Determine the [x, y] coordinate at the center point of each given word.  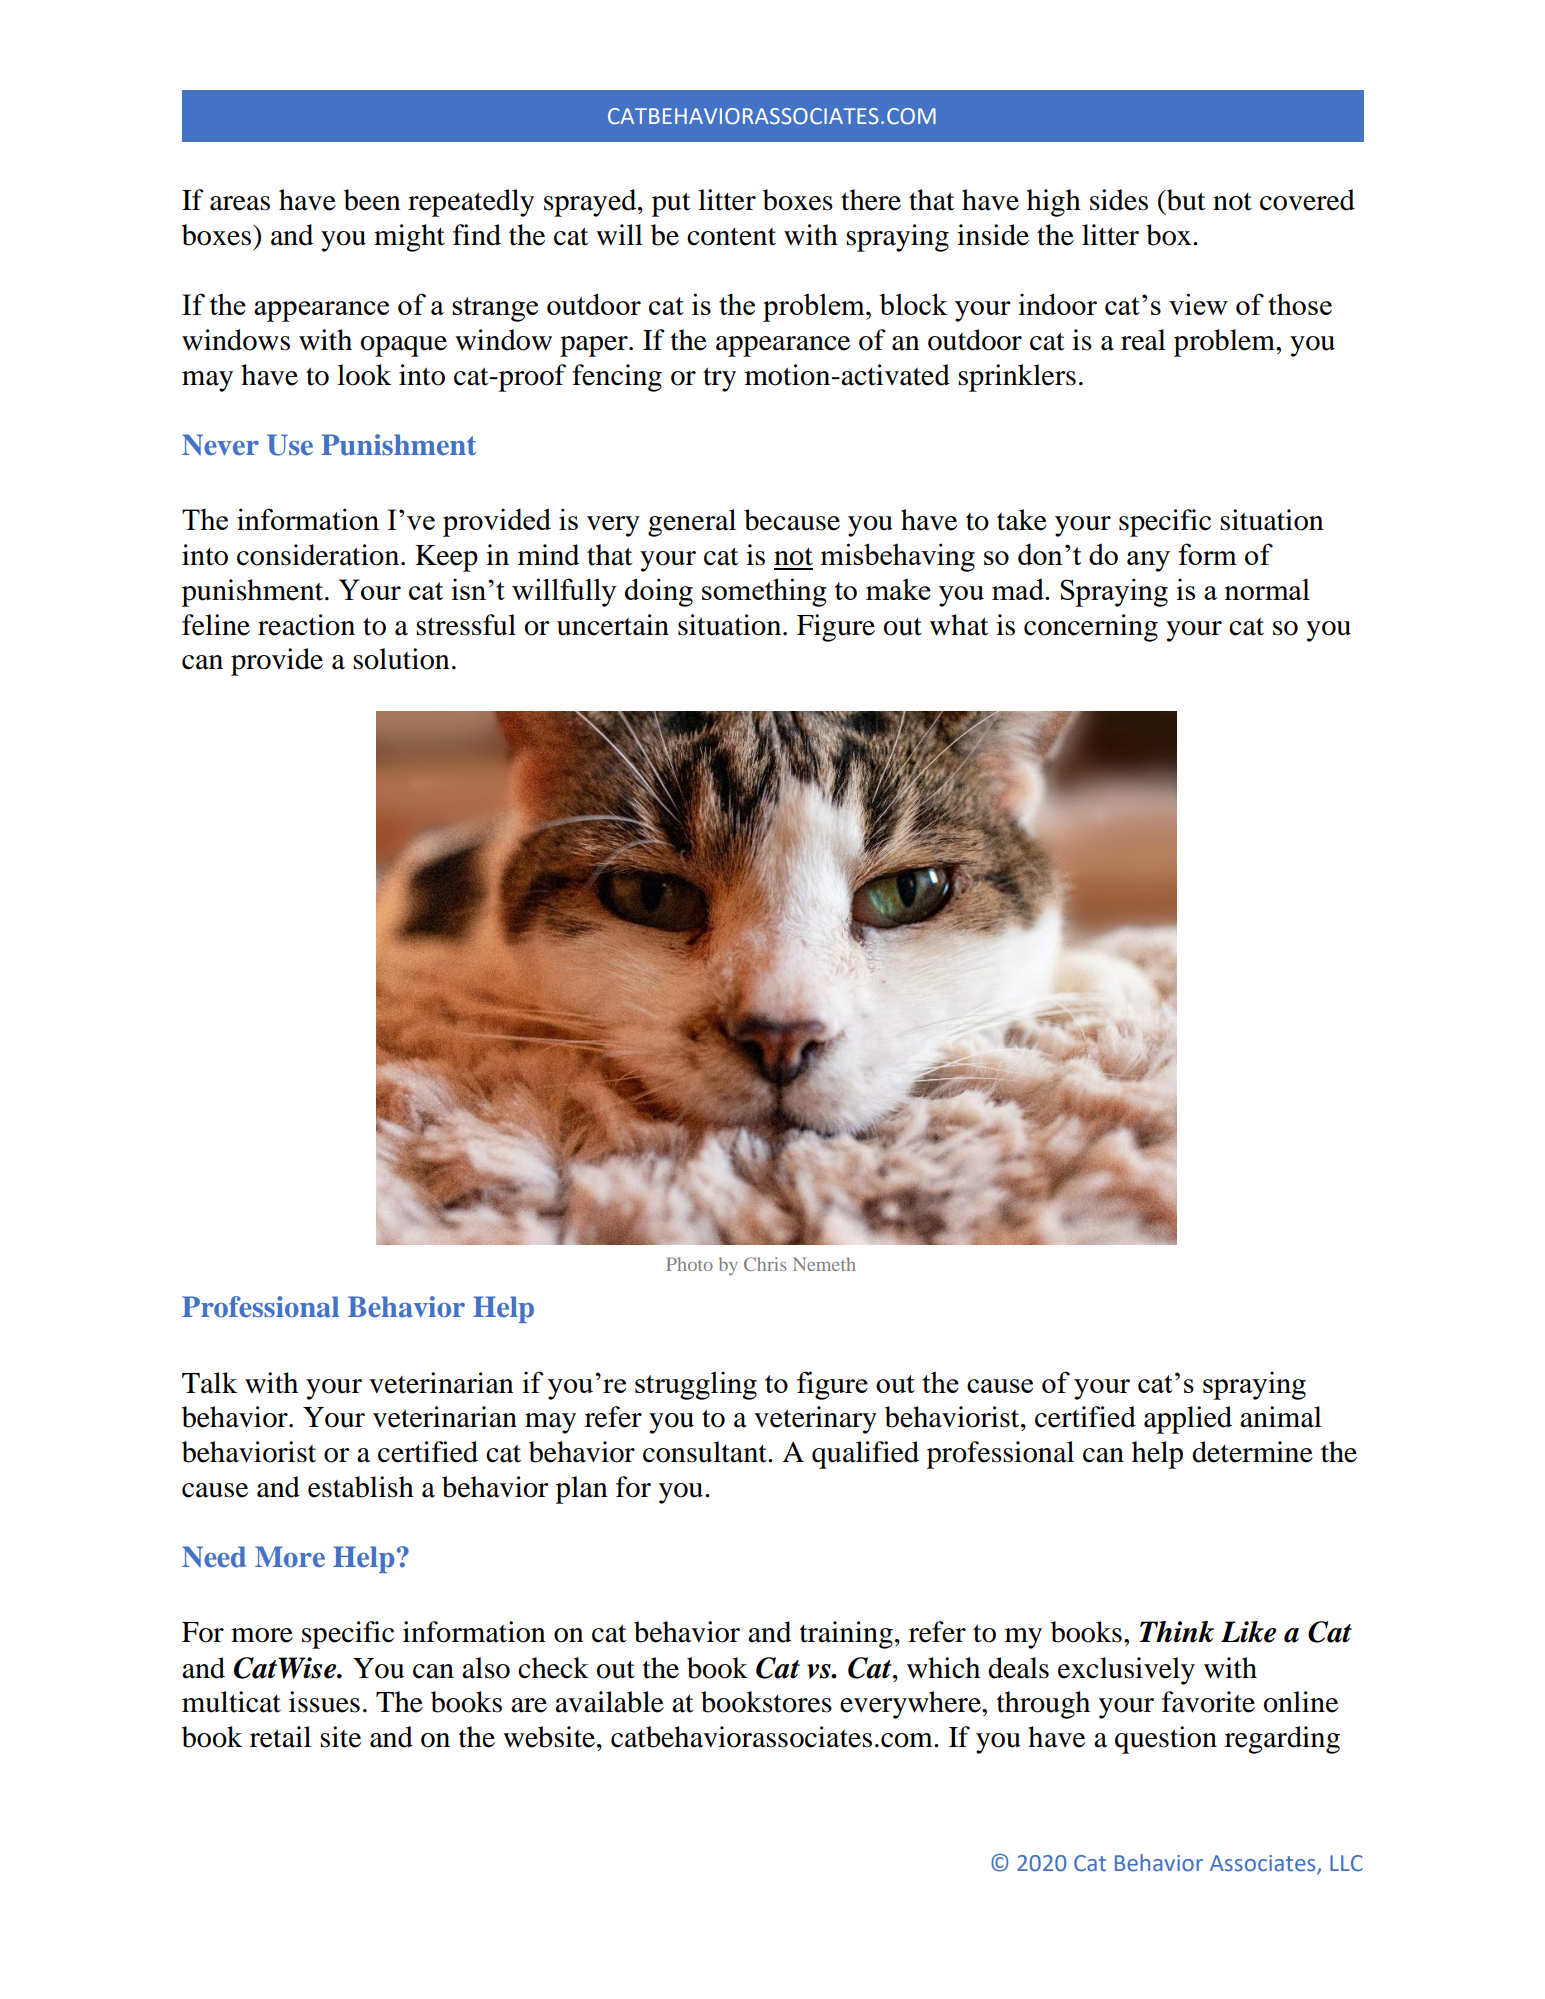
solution [401, 659]
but [1185, 200]
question [1166, 1740]
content [731, 237]
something [764, 592]
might [409, 238]
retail [280, 1737]
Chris [765, 1264]
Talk [209, 1383]
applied [1188, 1420]
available [609, 1702]
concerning [1091, 628]
